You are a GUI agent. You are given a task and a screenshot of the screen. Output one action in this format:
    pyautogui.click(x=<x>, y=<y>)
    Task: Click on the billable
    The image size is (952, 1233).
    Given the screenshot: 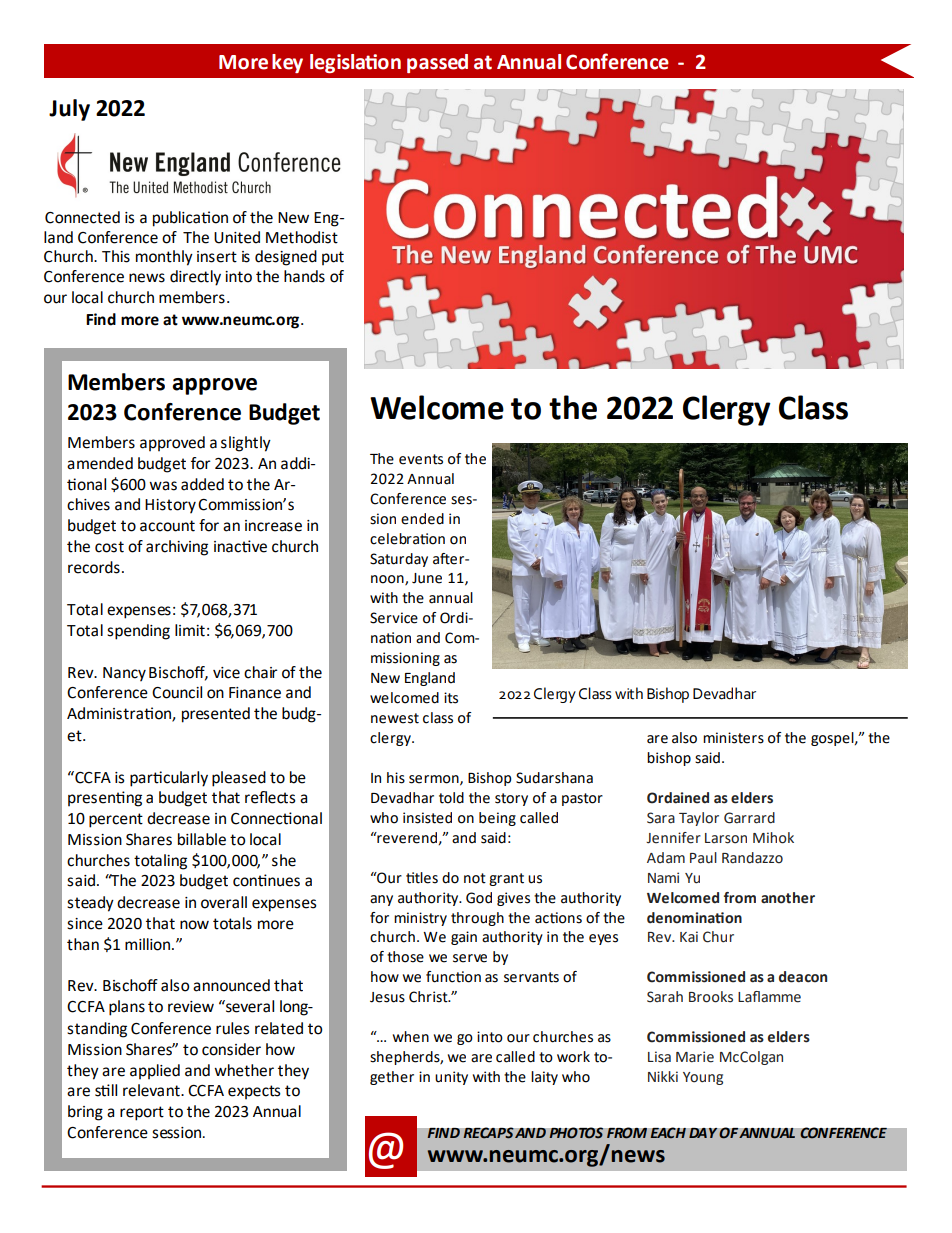 What is the action you would take?
    pyautogui.click(x=202, y=839)
